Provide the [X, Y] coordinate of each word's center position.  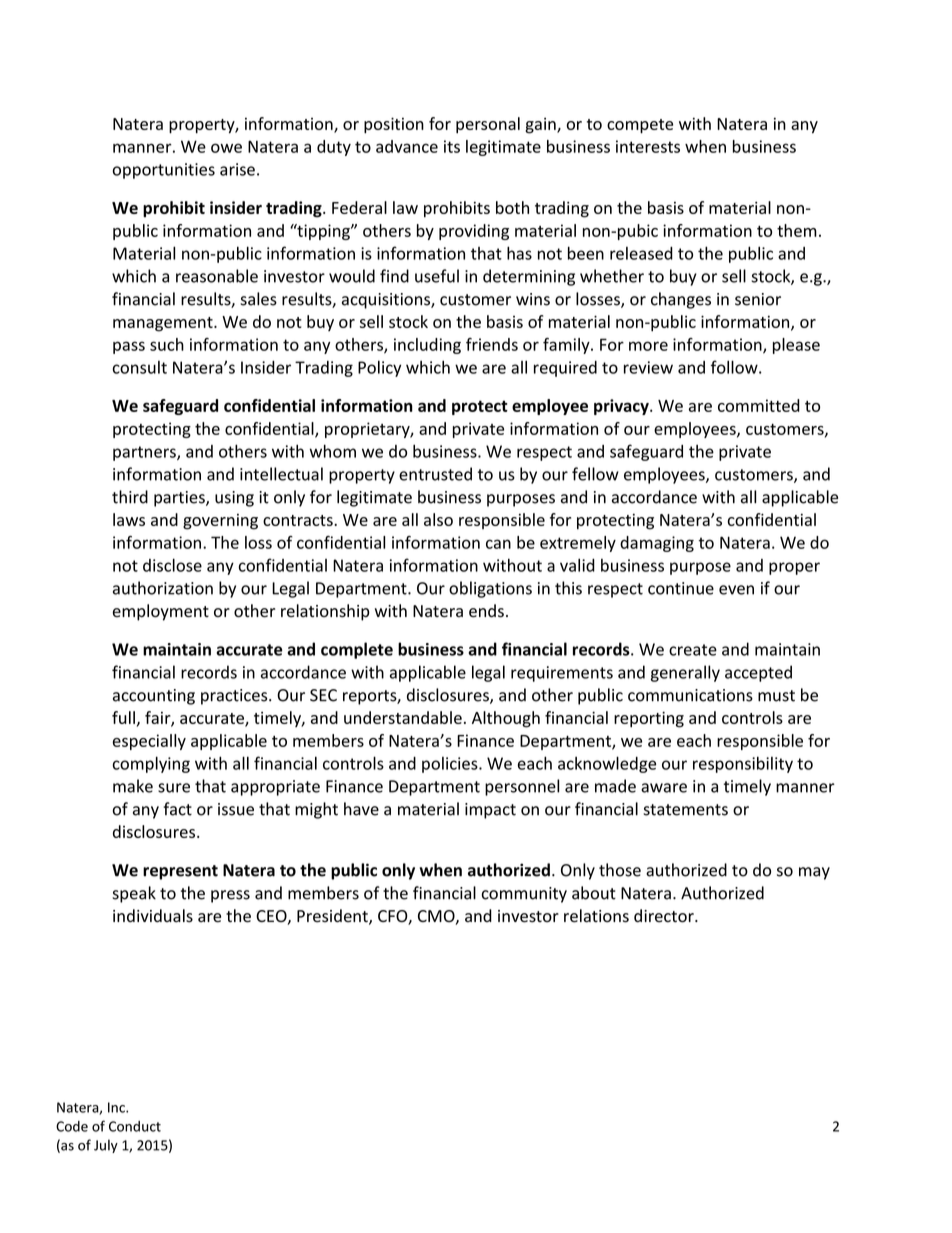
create [693, 650]
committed [759, 405]
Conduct [135, 1126]
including [427, 346]
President [333, 917]
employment [161, 612]
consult [139, 367]
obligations [490, 589]
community [524, 895]
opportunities [164, 171]
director [665, 916]
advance [407, 146]
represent [180, 872]
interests [648, 146]
